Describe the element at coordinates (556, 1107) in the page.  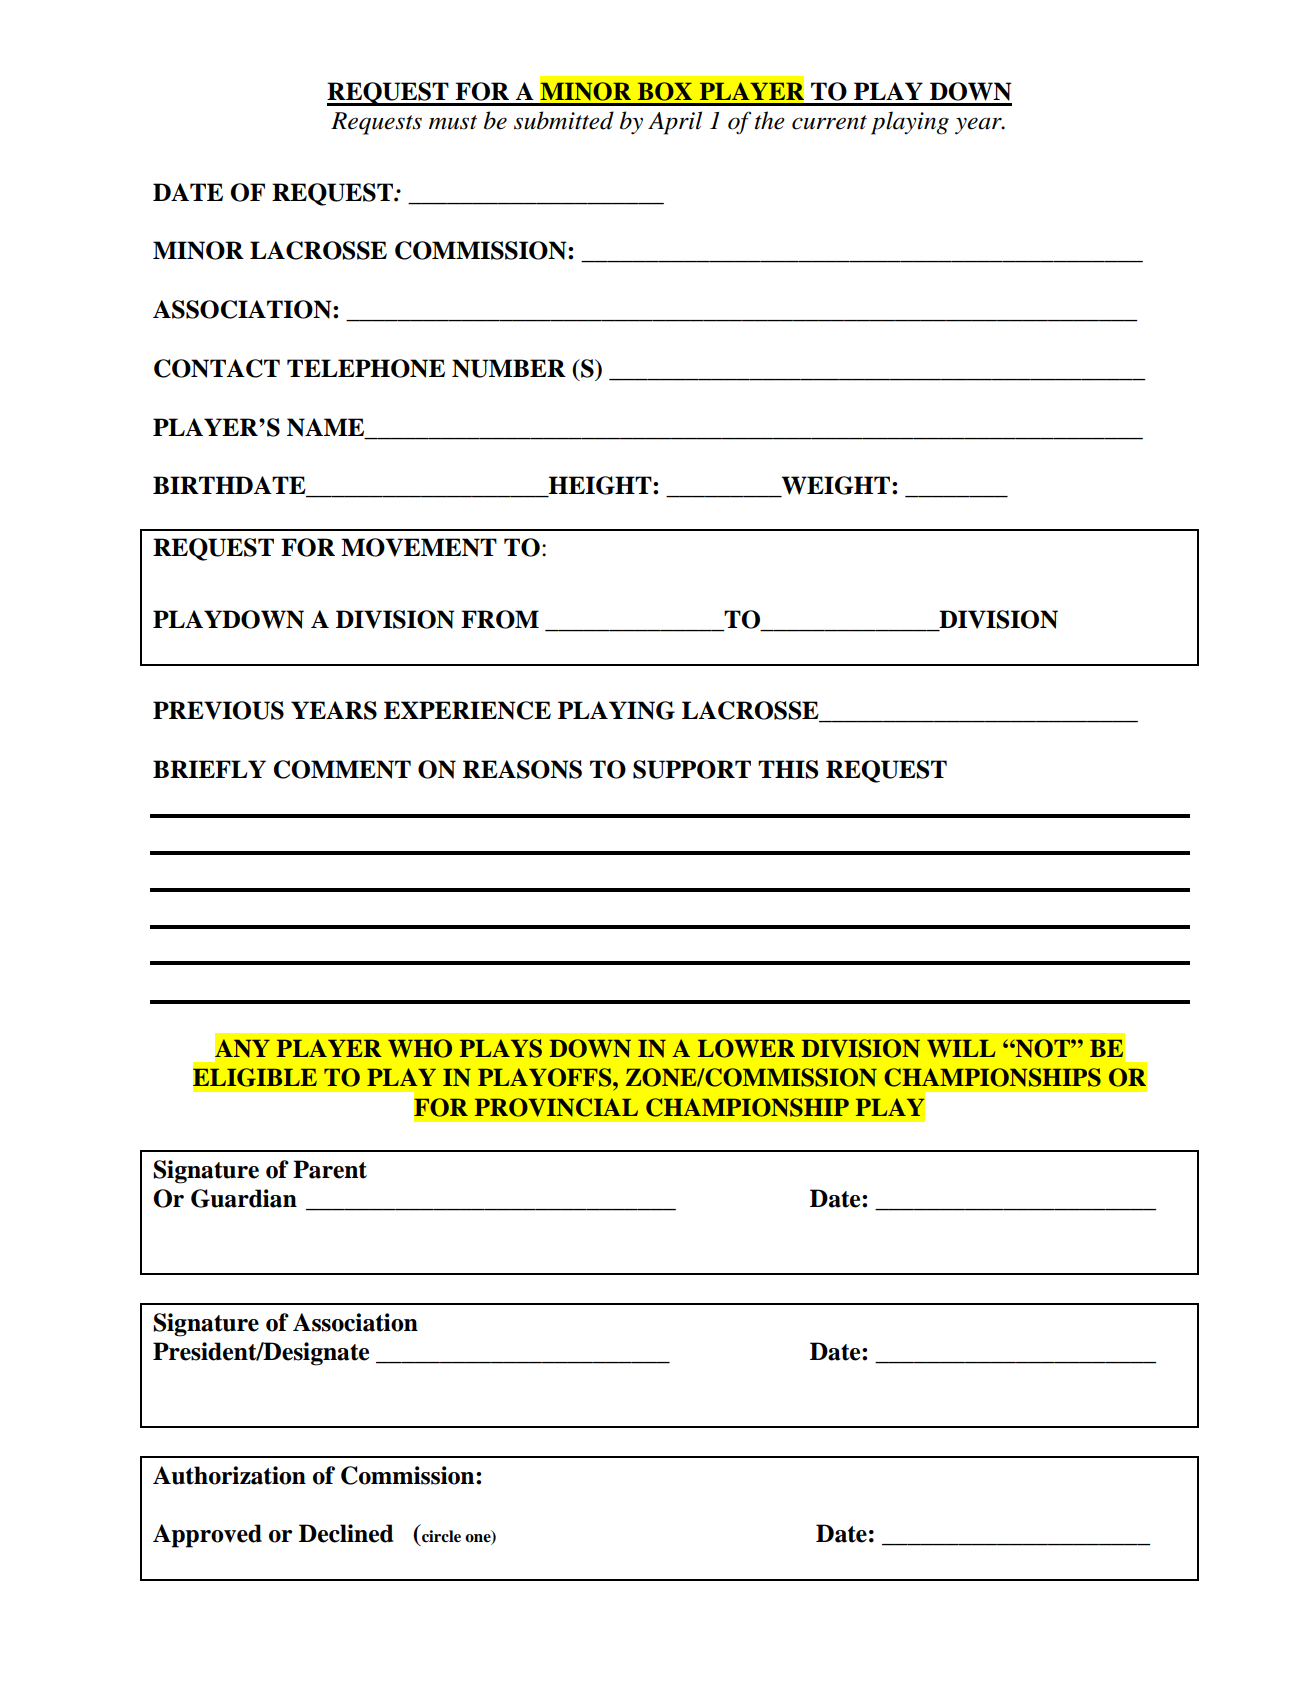
I see `PROVINCIAL` at that location.
